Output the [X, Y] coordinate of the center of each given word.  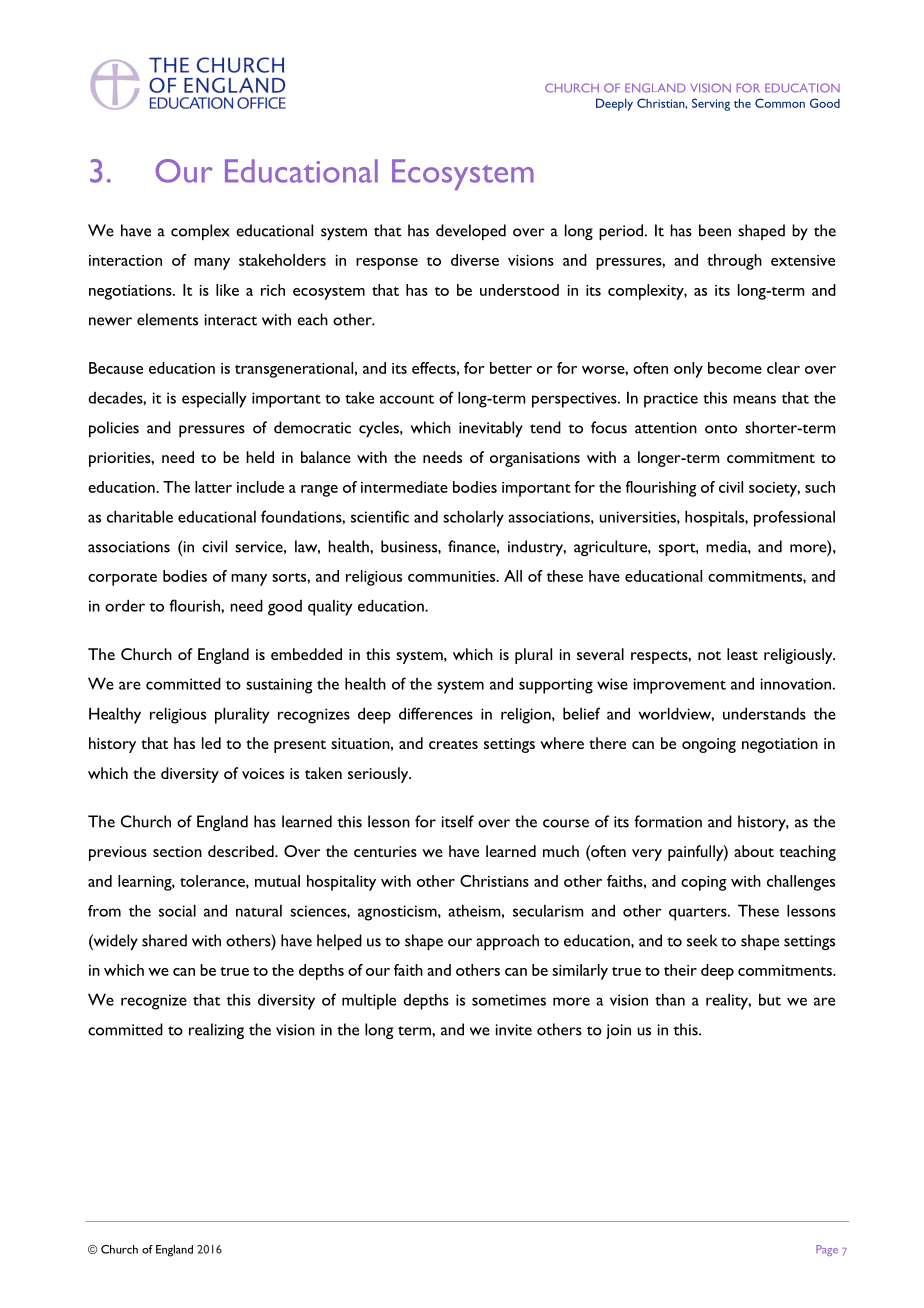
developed [471, 232]
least [742, 654]
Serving [711, 104]
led [211, 743]
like [227, 290]
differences [436, 713]
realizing [216, 1031]
